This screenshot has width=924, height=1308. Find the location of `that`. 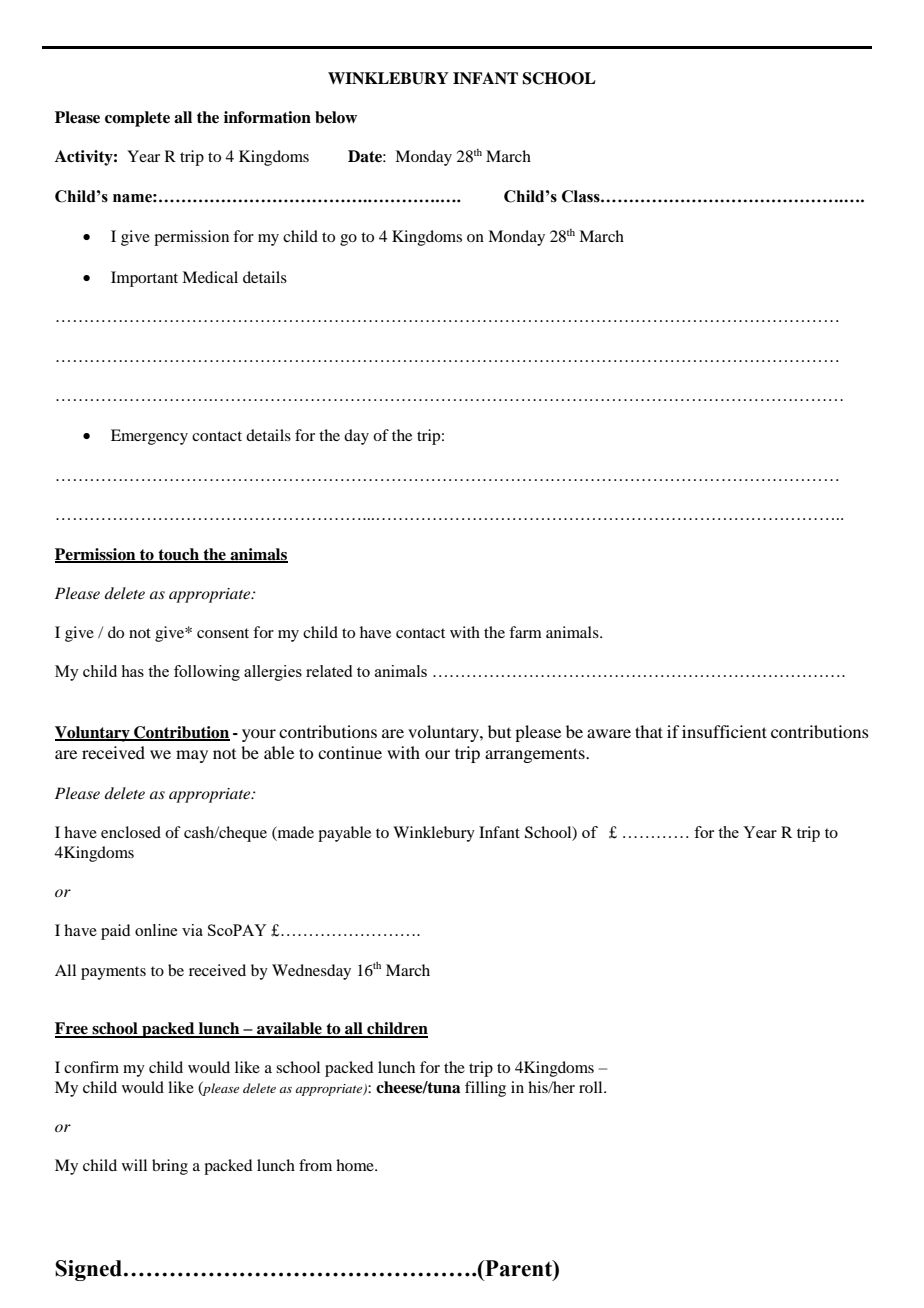

that is located at coordinates (649, 731).
